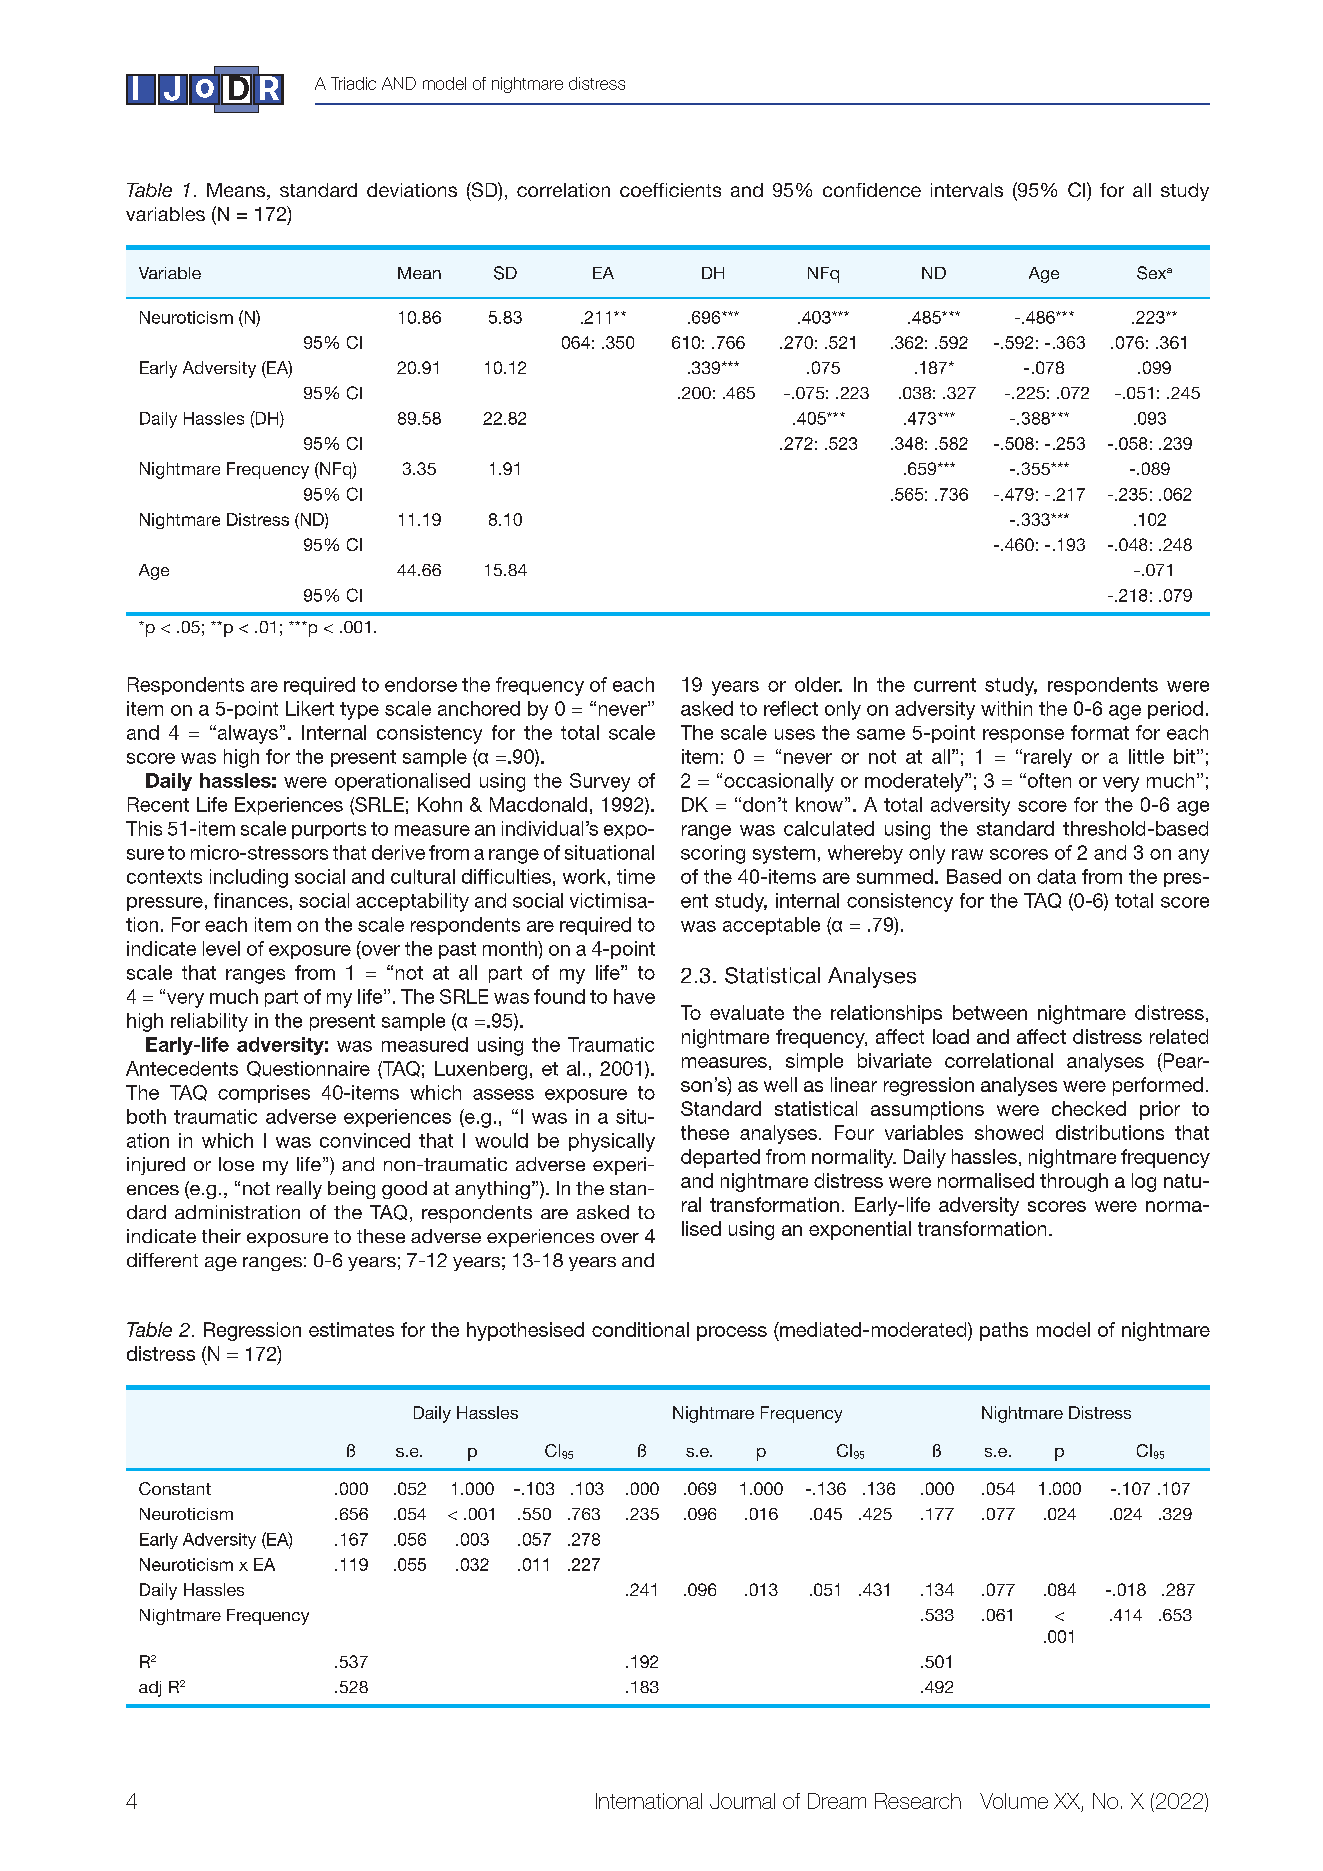 The image size is (1323, 1871). I want to click on intervals, so click(967, 190).
